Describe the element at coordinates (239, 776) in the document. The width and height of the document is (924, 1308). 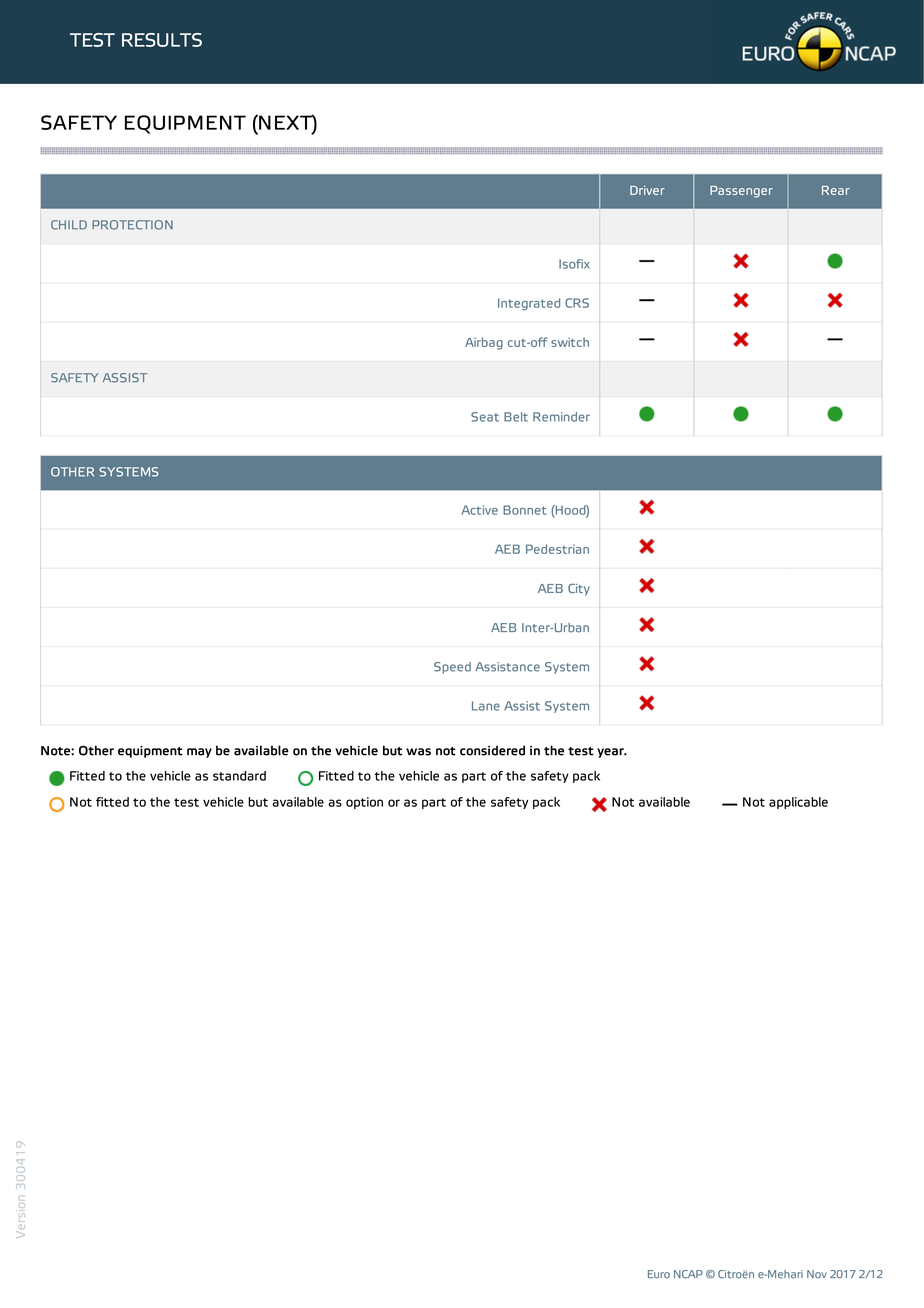
I see `standard` at that location.
